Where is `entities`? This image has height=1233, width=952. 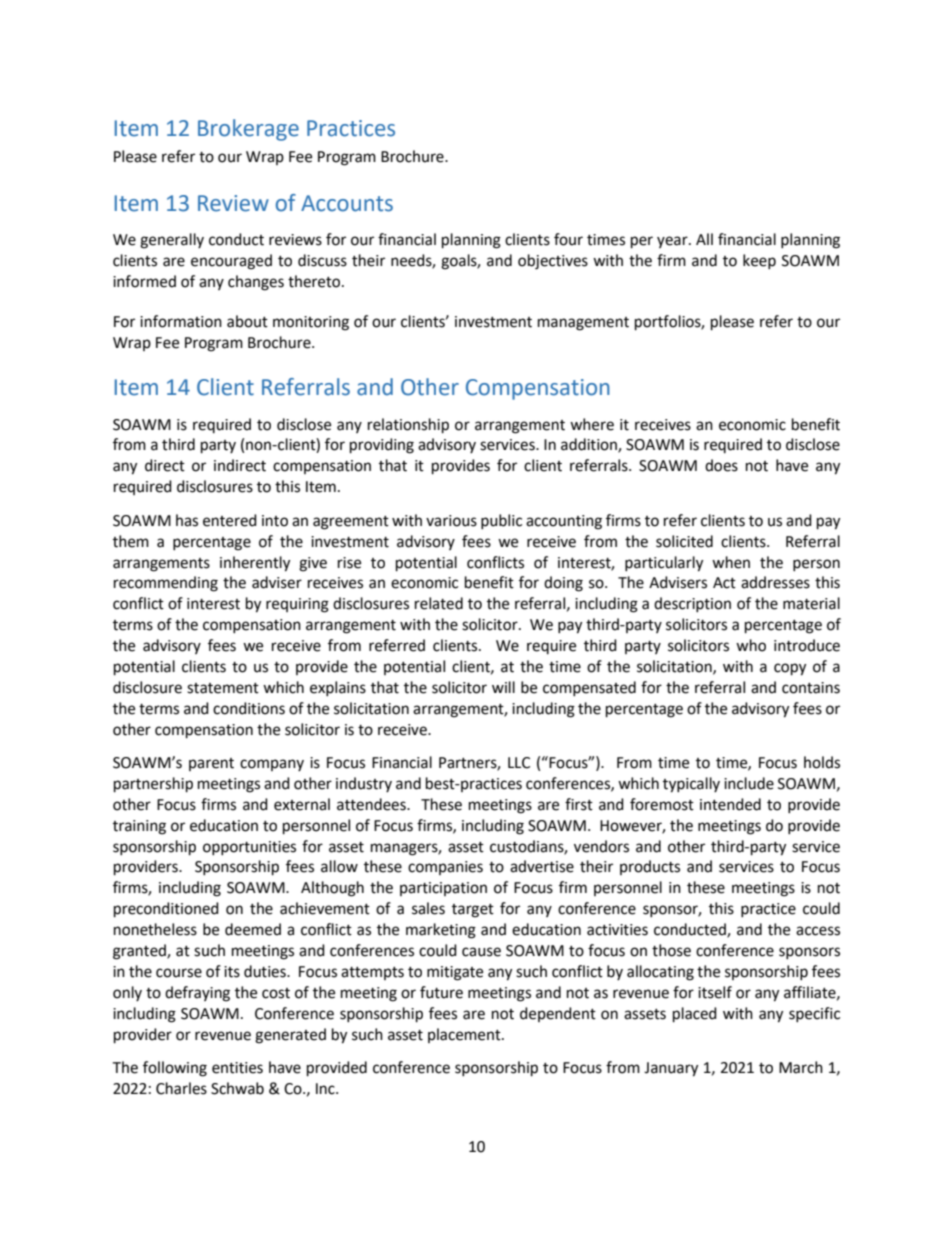 entities is located at coordinates (237, 1068).
